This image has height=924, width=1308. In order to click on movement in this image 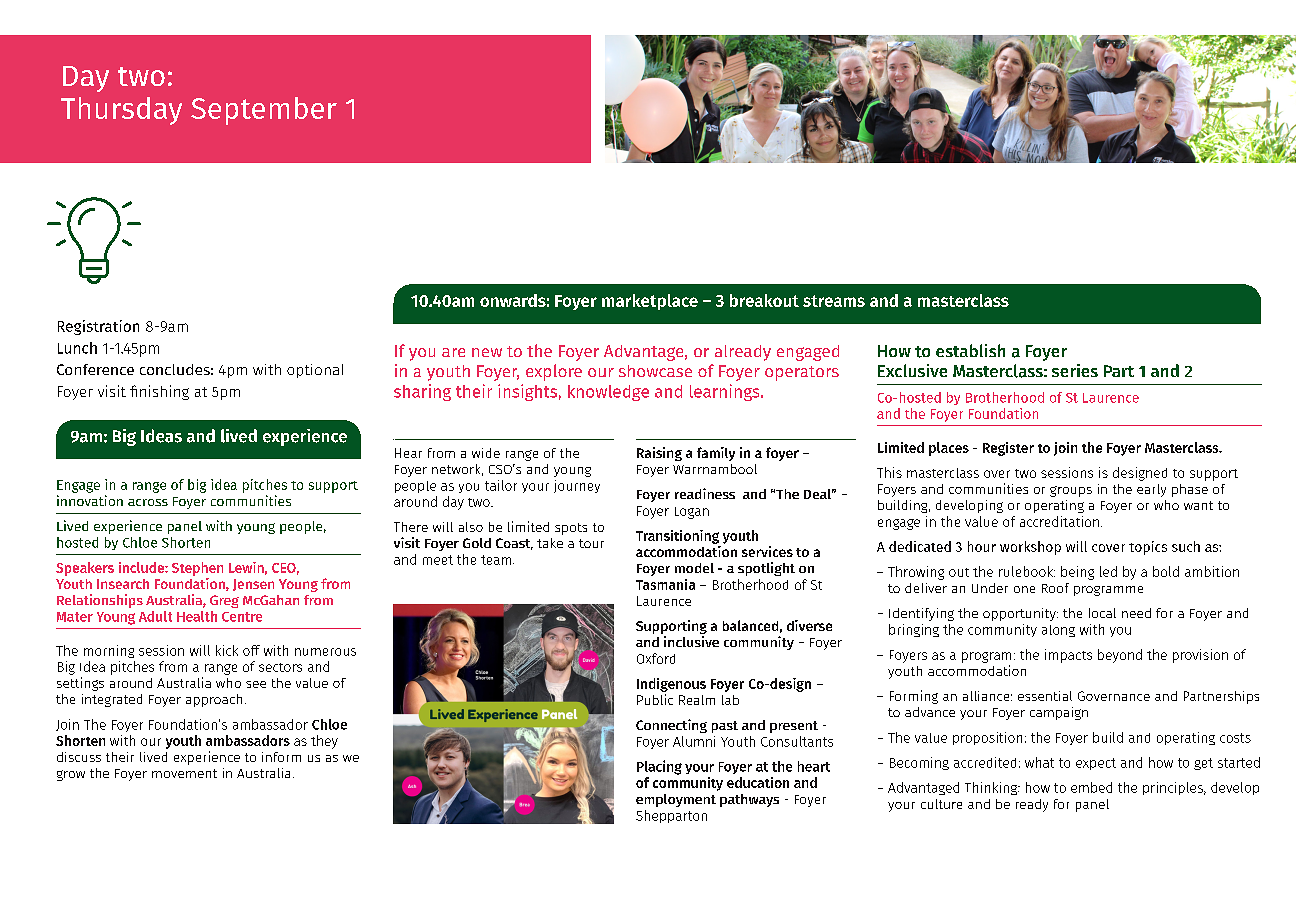, I will do `click(184, 773)`.
